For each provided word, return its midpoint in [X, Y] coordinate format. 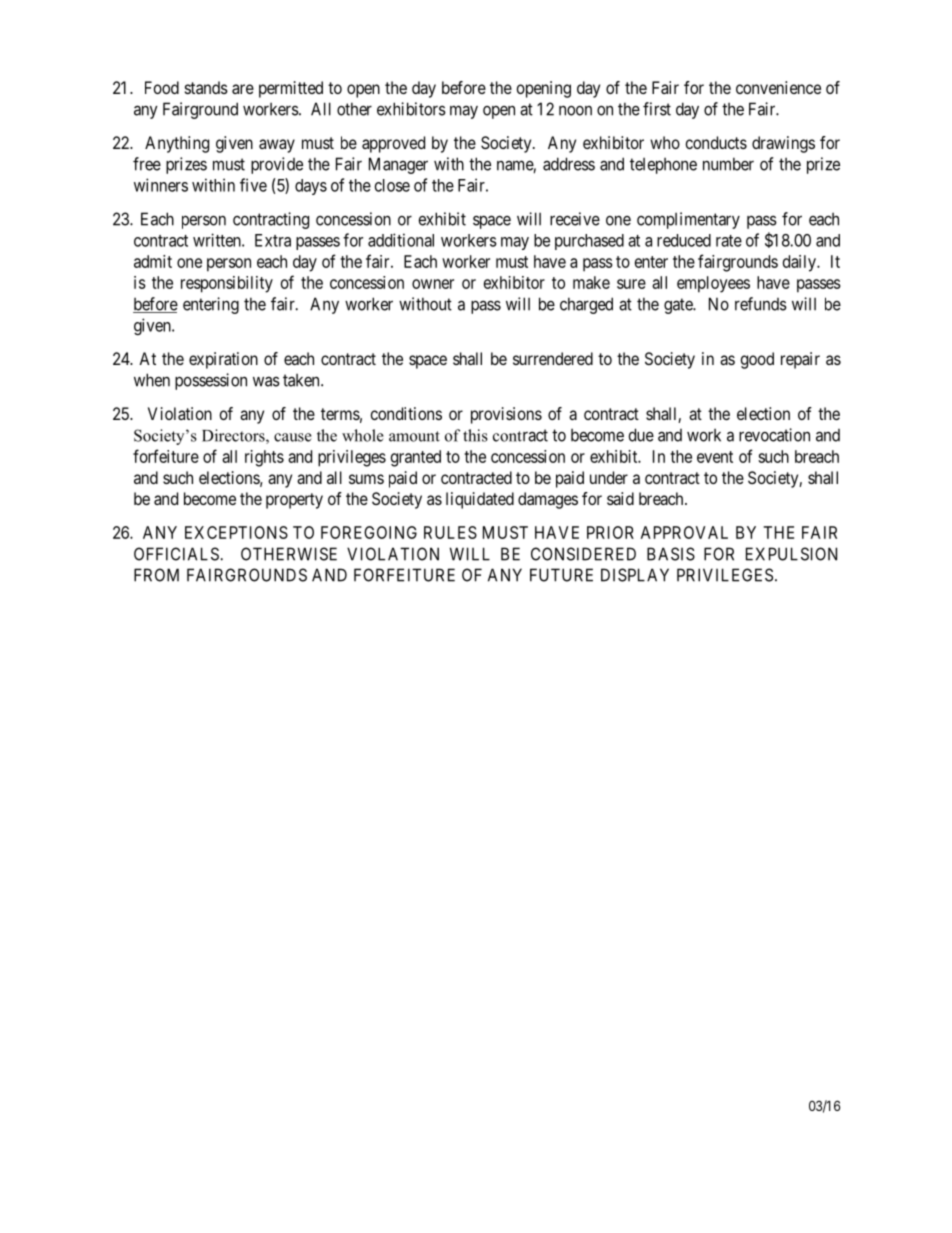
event [715, 457]
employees [713, 284]
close [392, 185]
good [757, 360]
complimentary [688, 220]
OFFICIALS [177, 554]
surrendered [553, 358]
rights [264, 458]
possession [211, 381]
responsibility [227, 284]
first [657, 109]
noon [575, 111]
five [253, 185]
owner [433, 284]
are [243, 89]
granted [416, 458]
